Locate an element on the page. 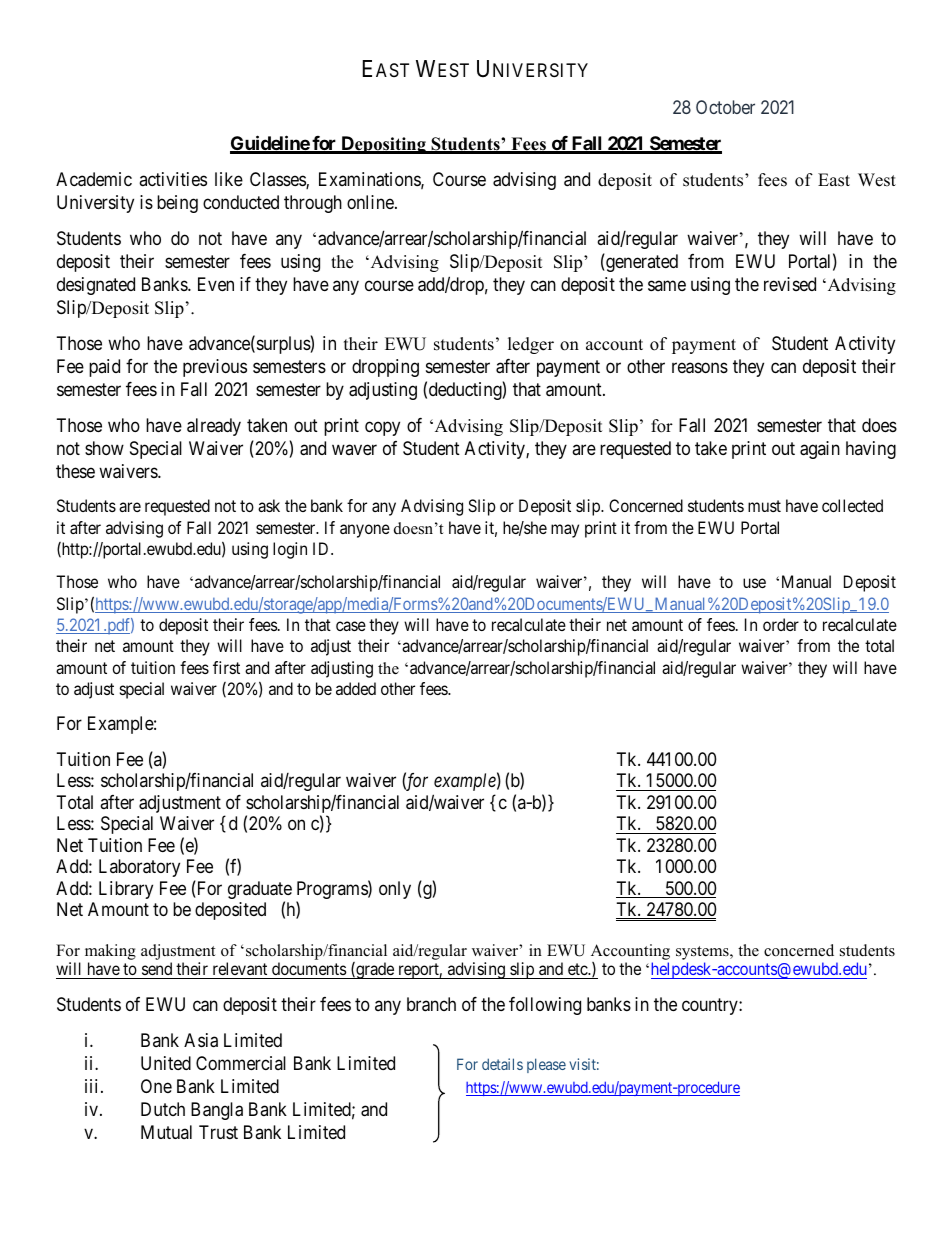 The width and height of the document is (952, 1233). activities is located at coordinates (173, 179).
